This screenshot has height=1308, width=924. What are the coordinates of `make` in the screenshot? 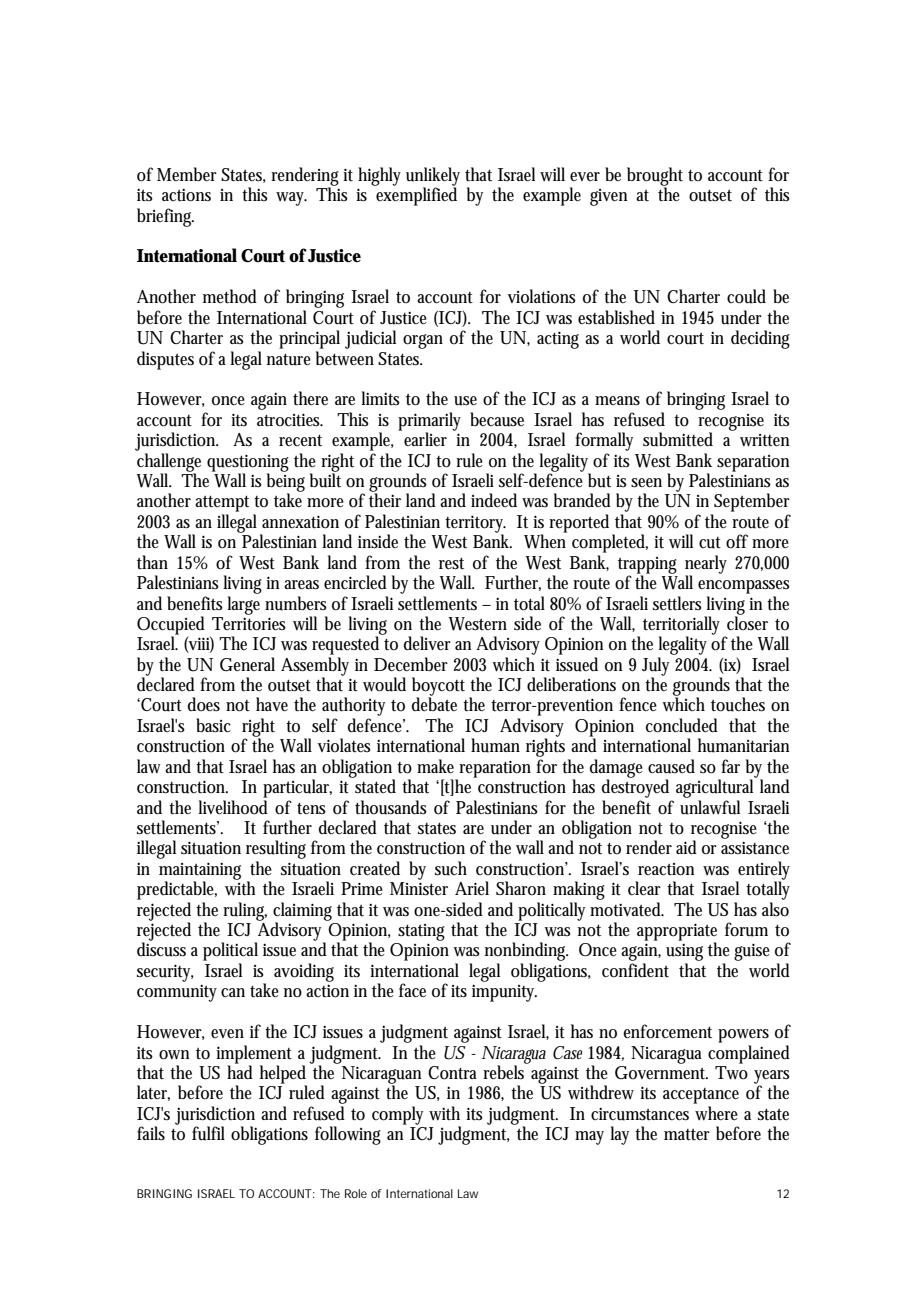 It's located at (435, 766).
